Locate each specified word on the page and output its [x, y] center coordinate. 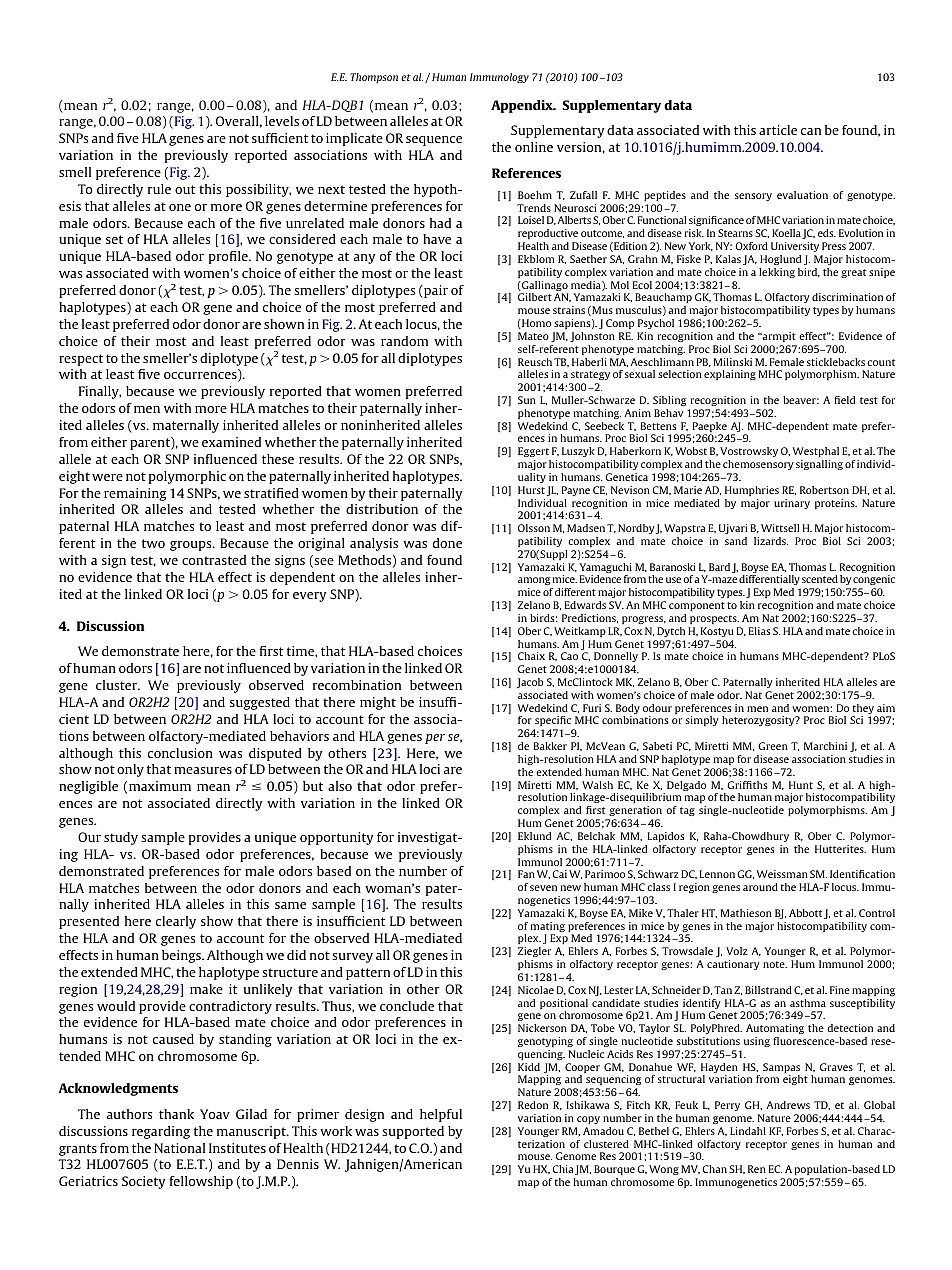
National [179, 1148]
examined [231, 442]
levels [282, 121]
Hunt [801, 785]
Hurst [531, 490]
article [778, 130]
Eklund [534, 836]
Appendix [523, 106]
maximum [160, 786]
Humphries [752, 491]
